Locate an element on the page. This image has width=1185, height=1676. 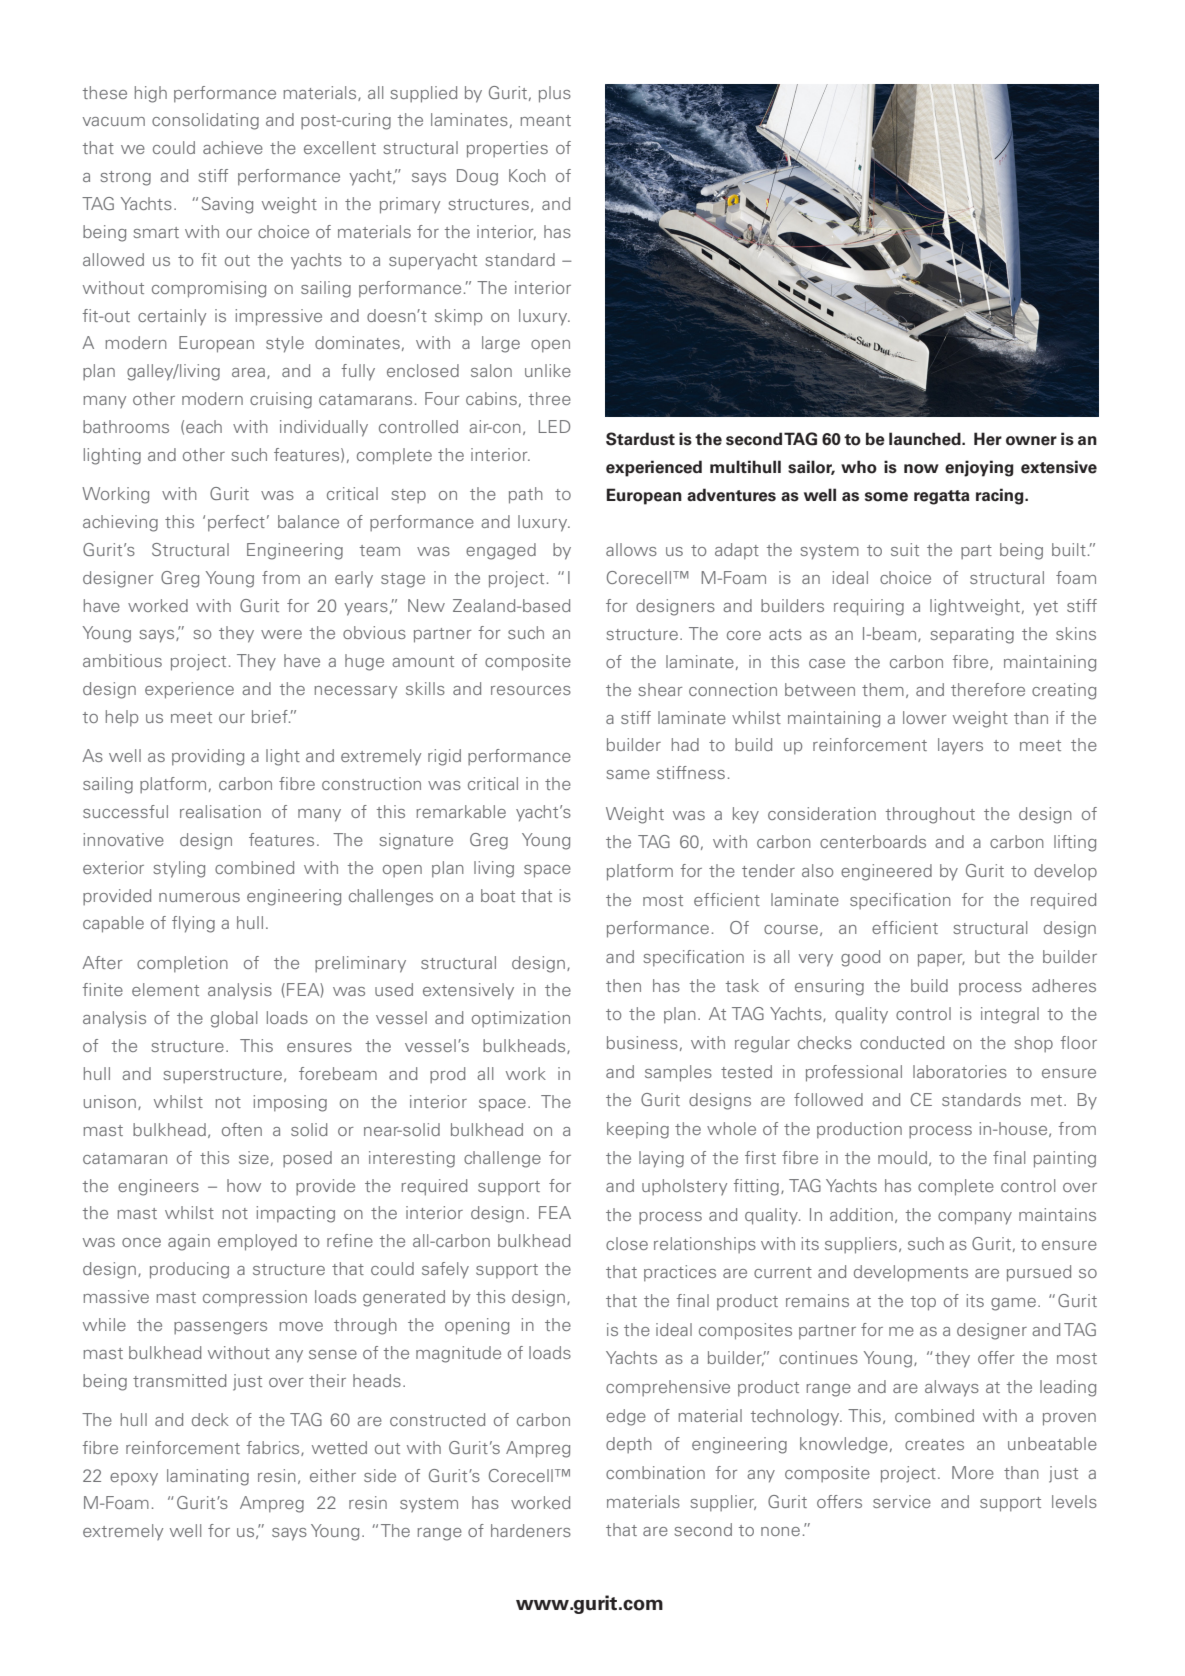
layers is located at coordinates (960, 746).
